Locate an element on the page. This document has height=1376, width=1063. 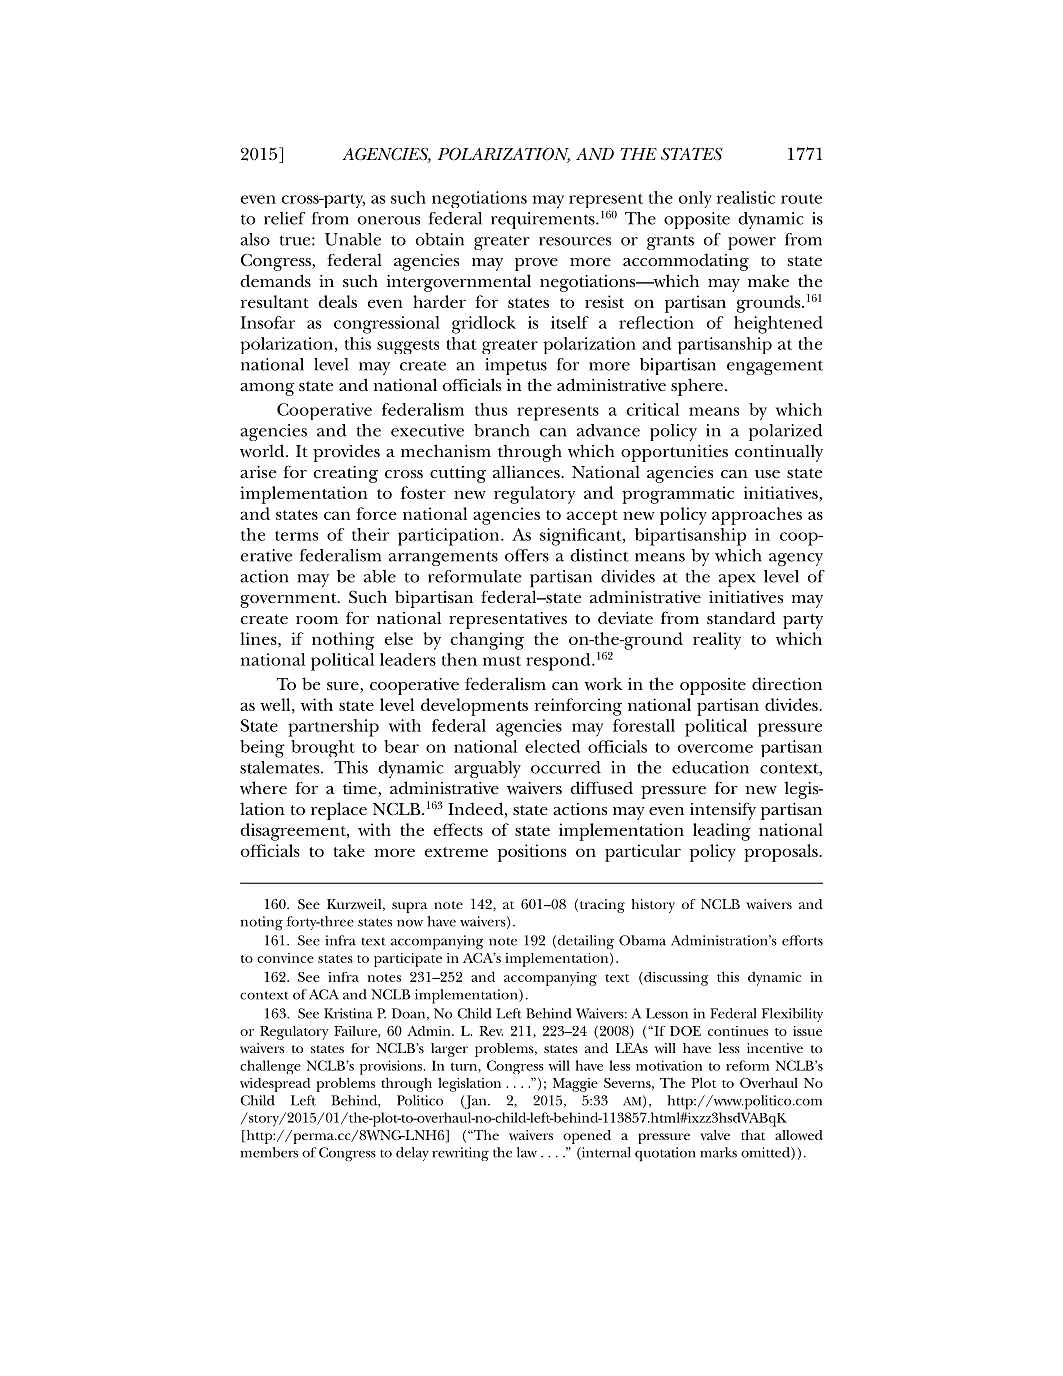
power is located at coordinates (752, 243).
